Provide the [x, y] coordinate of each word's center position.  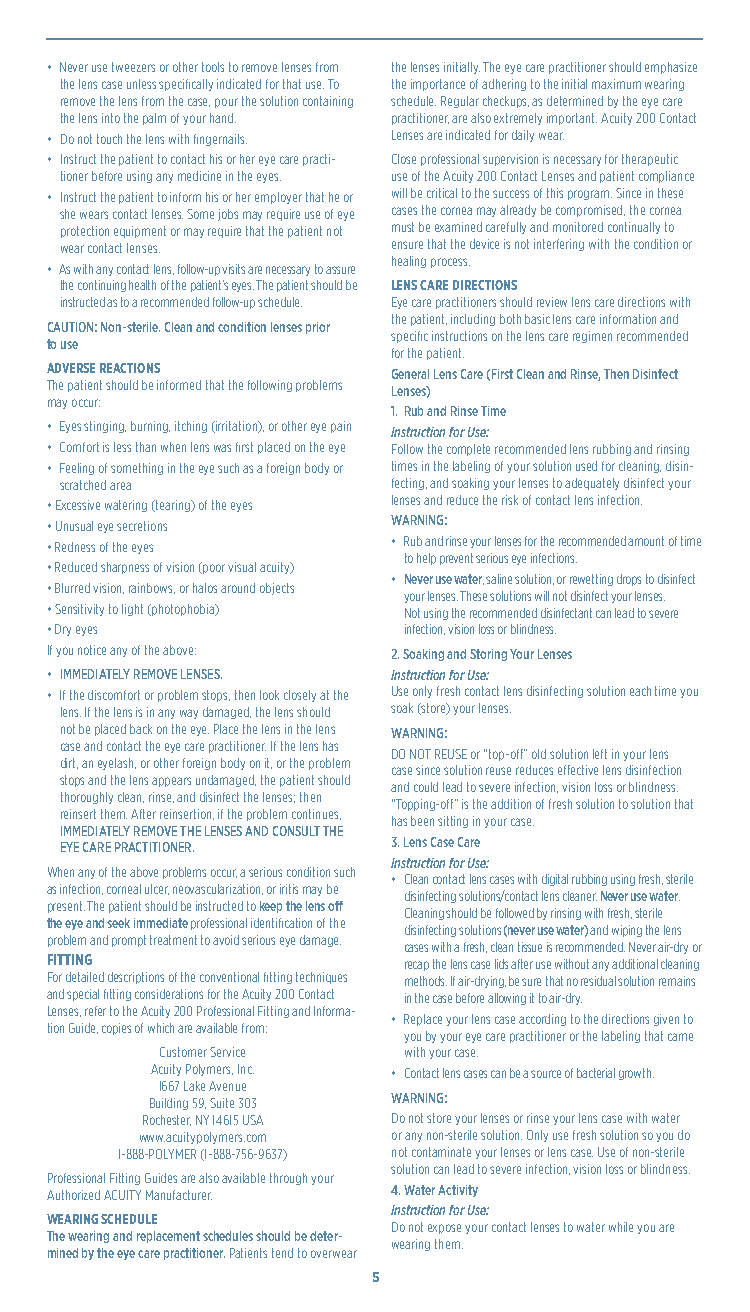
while [621, 1227]
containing [328, 102]
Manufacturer [179, 1195]
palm [154, 119]
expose [444, 1229]
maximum [616, 84]
